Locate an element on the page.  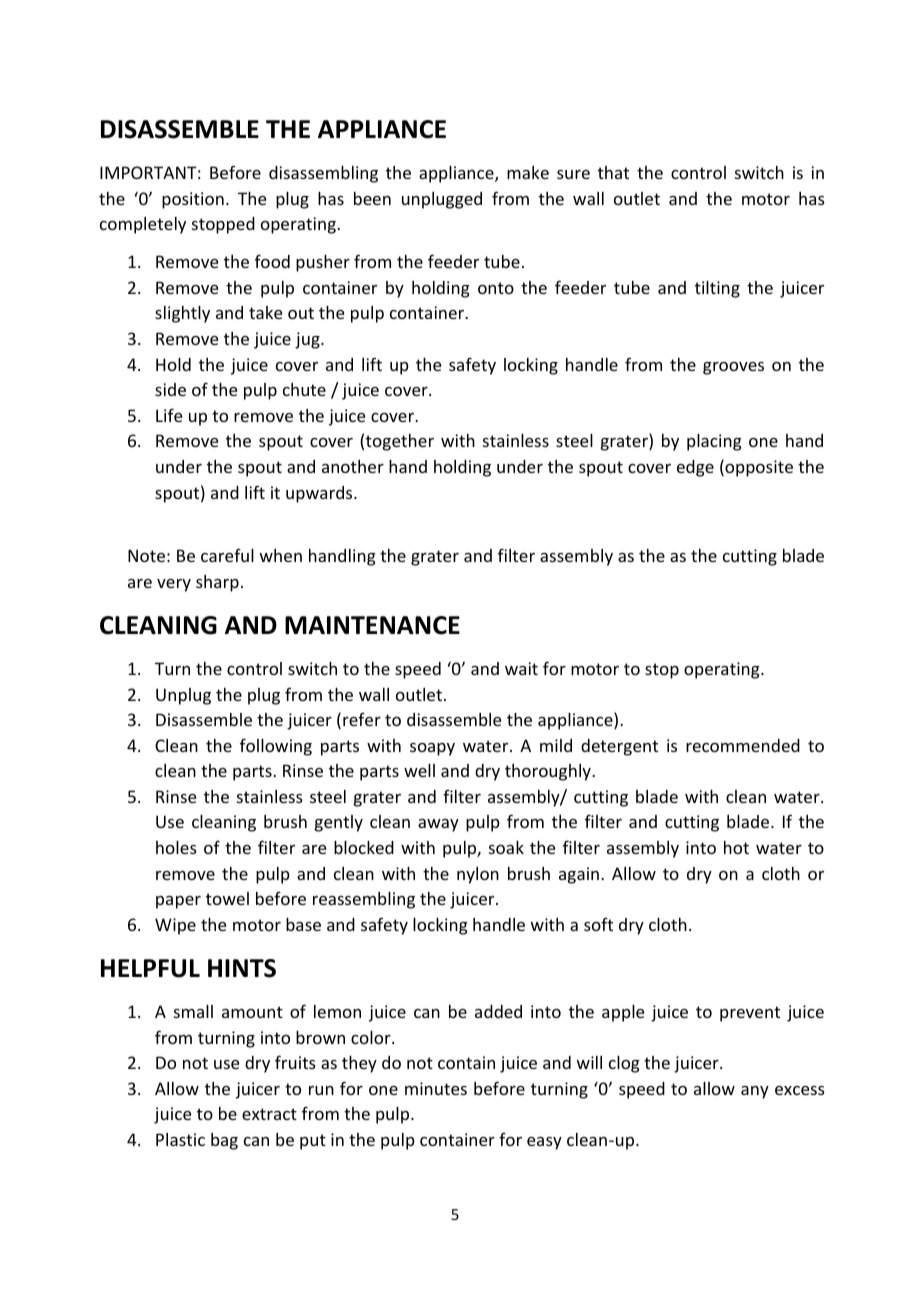
bag is located at coordinates (224, 1141).
